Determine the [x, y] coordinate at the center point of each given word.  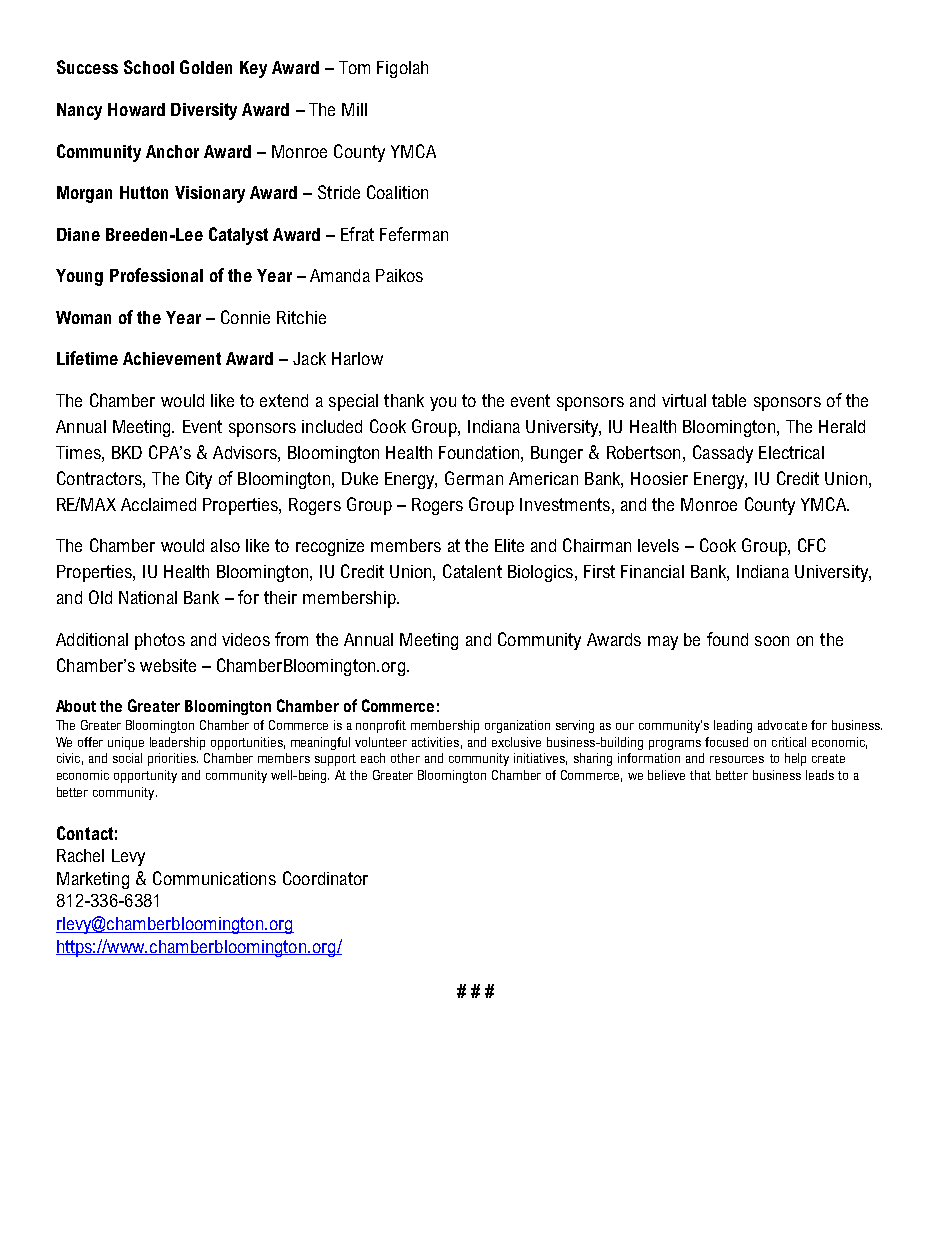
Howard [136, 109]
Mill [354, 109]
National [148, 597]
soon [772, 641]
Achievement [172, 358]
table [729, 400]
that [700, 775]
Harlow [357, 358]
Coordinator [325, 878]
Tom [354, 67]
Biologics [542, 573]
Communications [214, 878]
